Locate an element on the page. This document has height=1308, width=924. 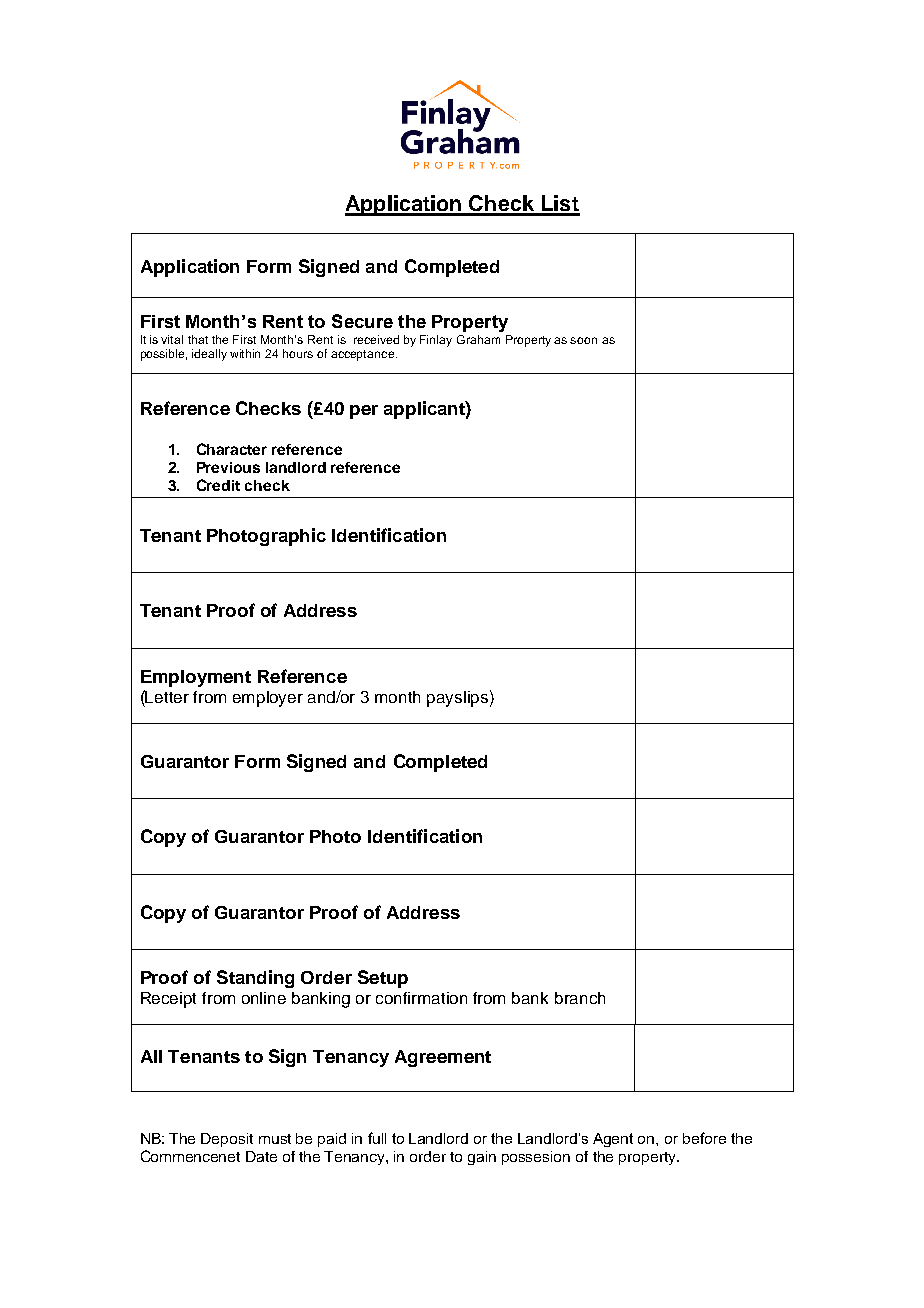
Graham is located at coordinates (478, 339).
